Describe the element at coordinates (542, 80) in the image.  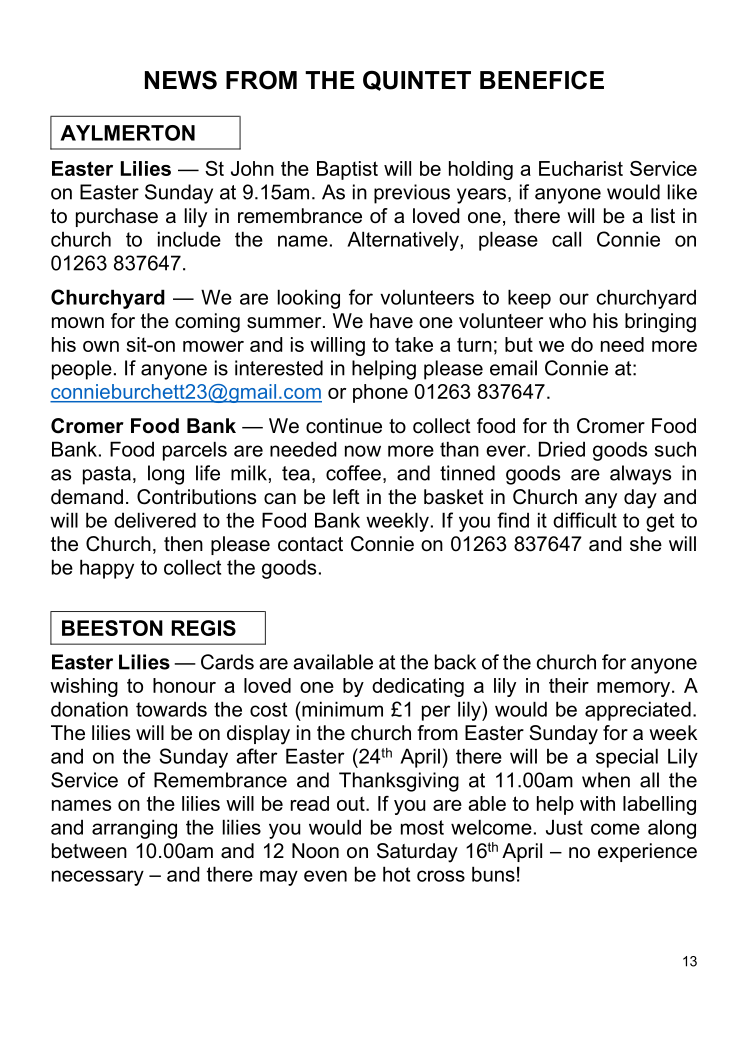
I see `BENEFICE` at that location.
